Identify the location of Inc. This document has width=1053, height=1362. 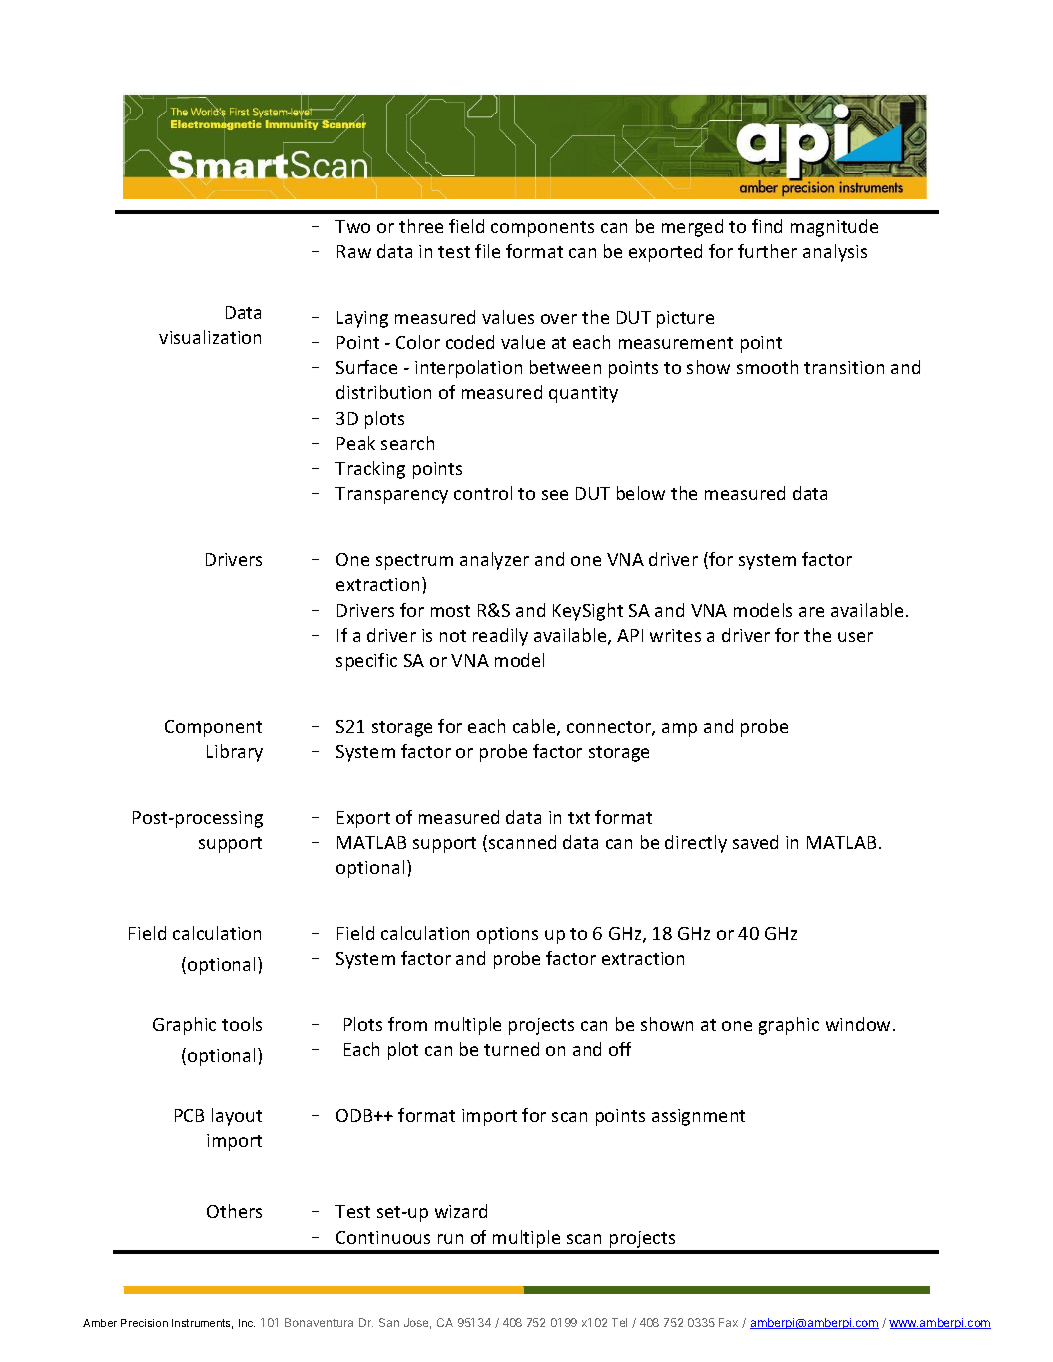
(247, 1323).
